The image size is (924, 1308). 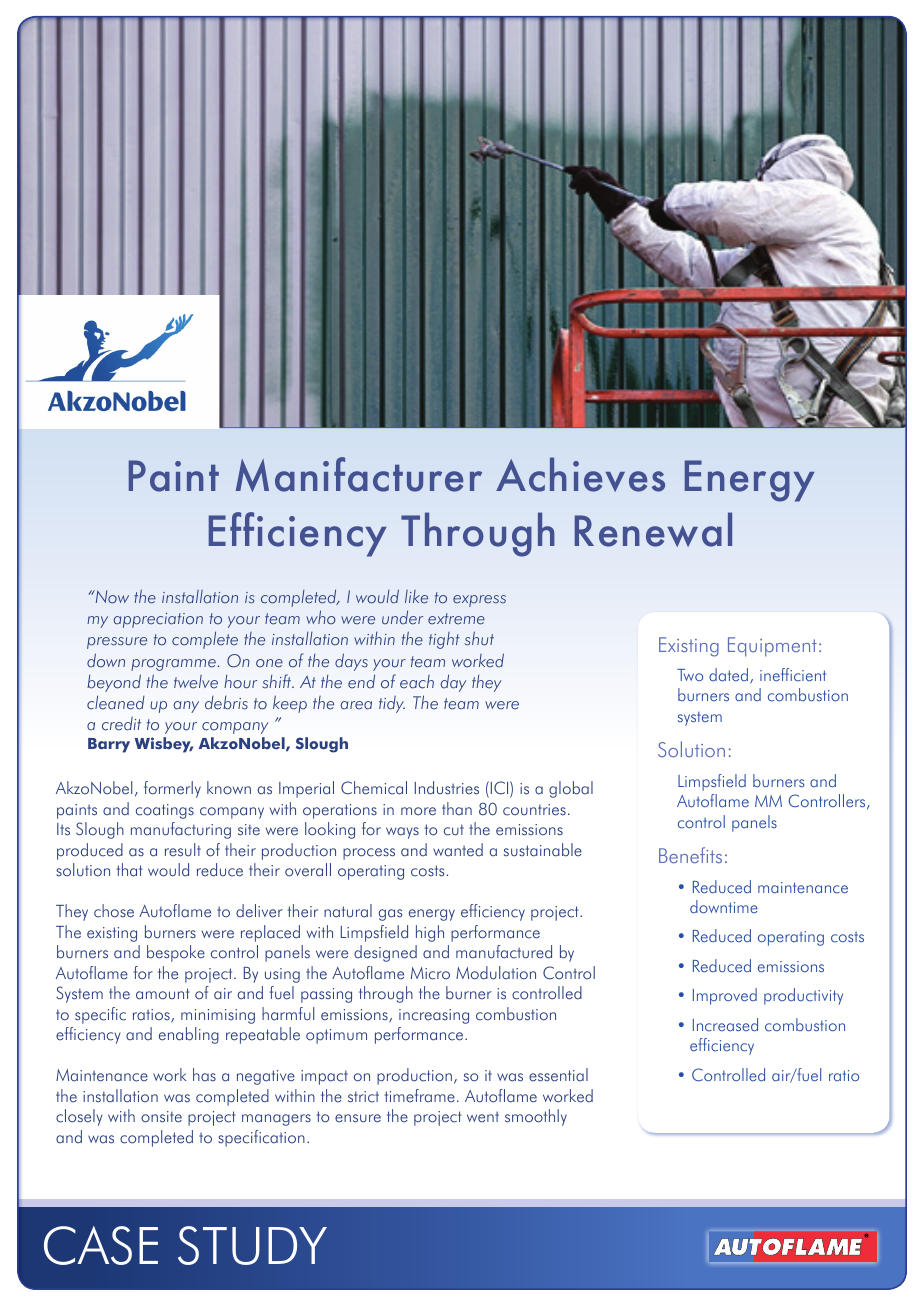 I want to click on Micro, so click(x=430, y=973).
